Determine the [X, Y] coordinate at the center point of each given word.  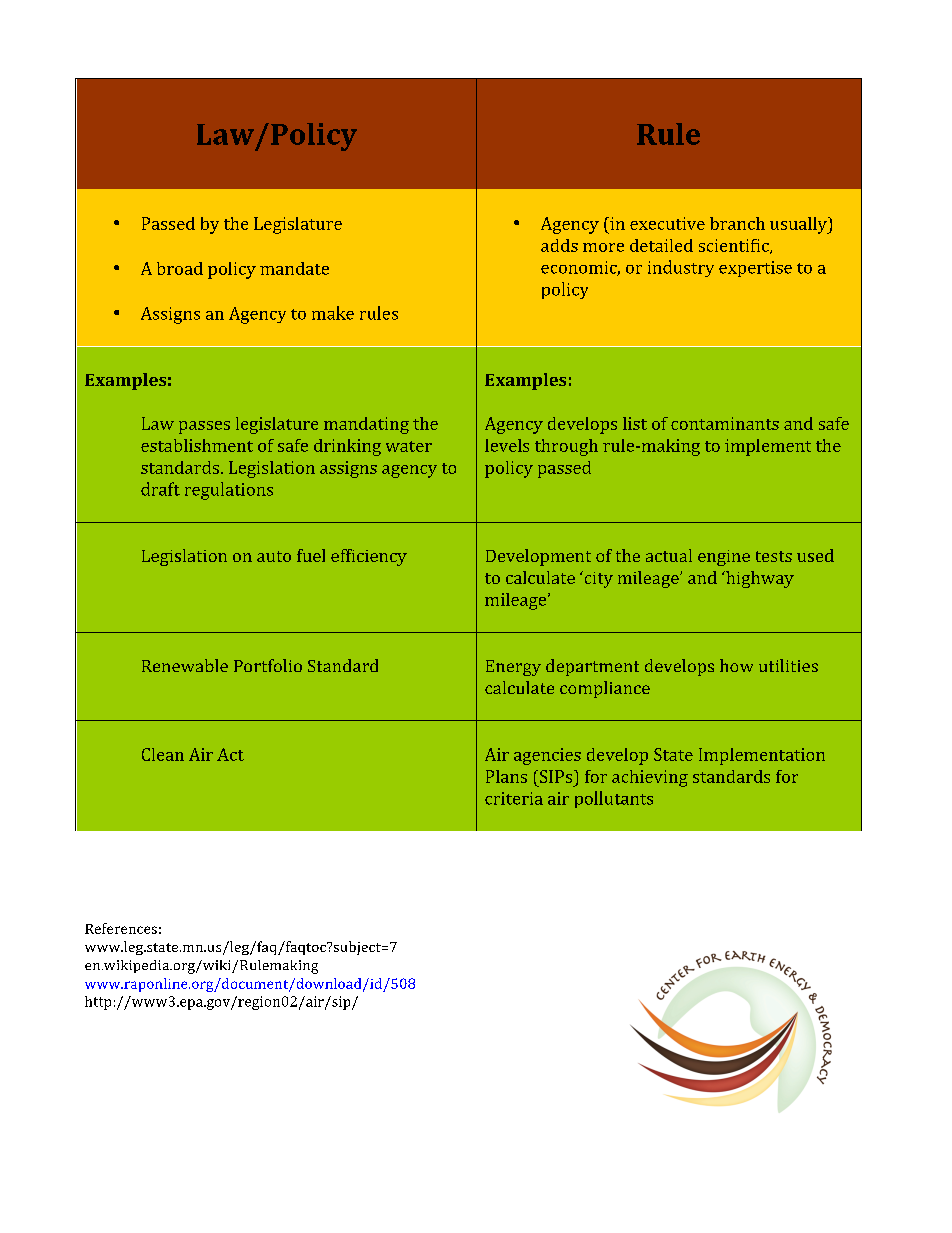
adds [559, 245]
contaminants [725, 423]
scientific [735, 246]
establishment [197, 445]
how [736, 665]
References [121, 928]
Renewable [185, 665]
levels [507, 445]
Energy [513, 668]
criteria [514, 798]
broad [180, 268]
